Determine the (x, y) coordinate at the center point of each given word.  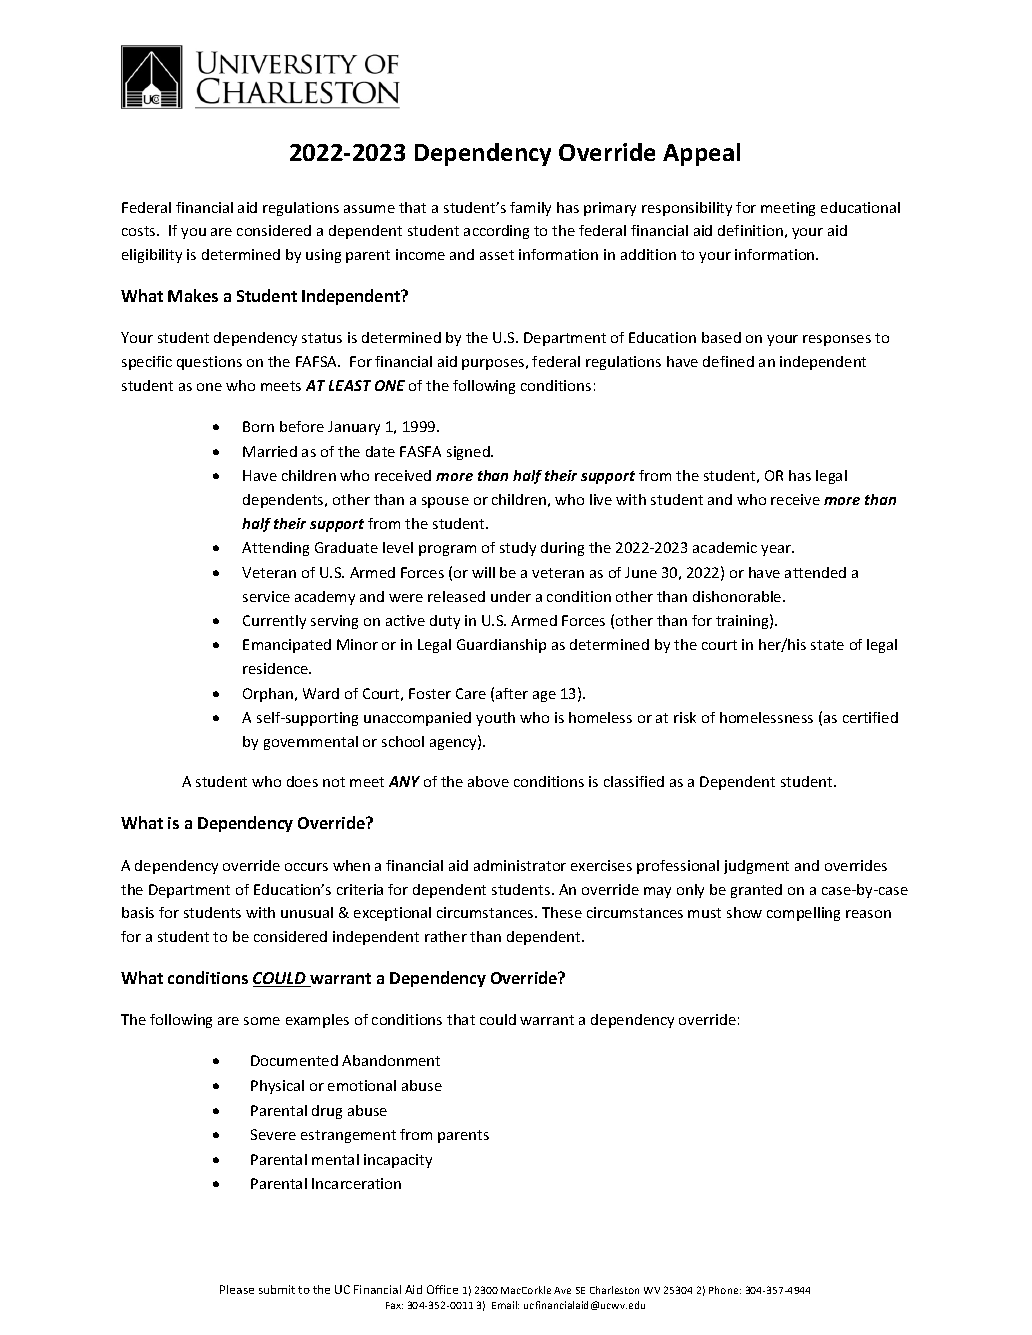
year (777, 550)
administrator (520, 865)
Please (237, 1289)
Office (442, 1289)
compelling (803, 914)
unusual (307, 912)
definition (750, 230)
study (518, 549)
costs (140, 231)
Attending (275, 549)
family (530, 209)
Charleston (614, 1290)
